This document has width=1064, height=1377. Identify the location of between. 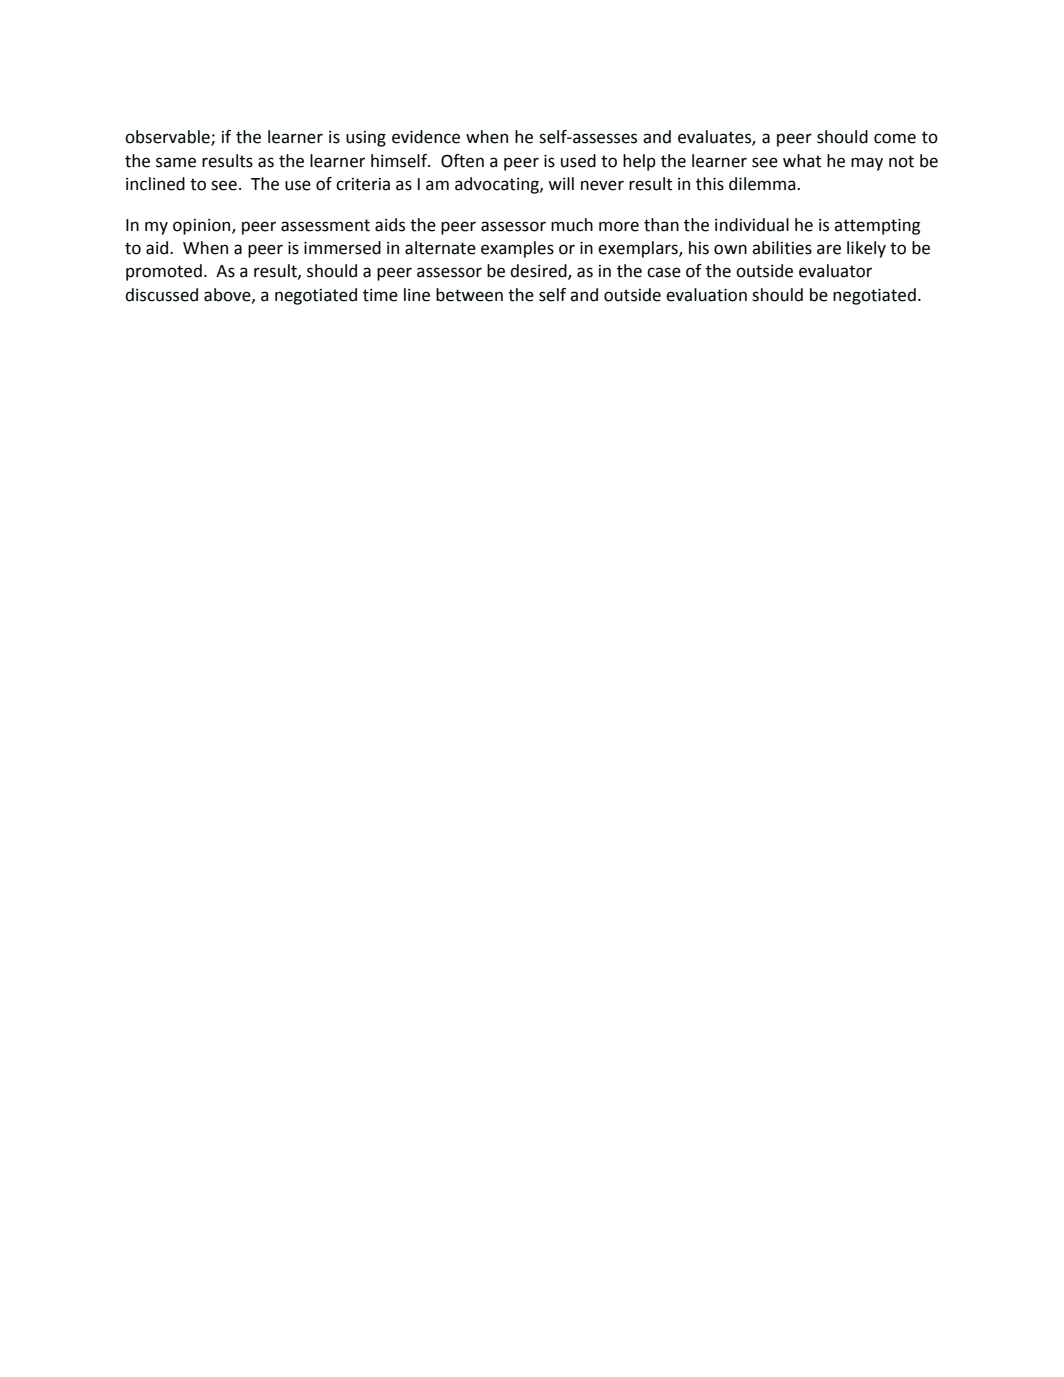
(469, 295).
